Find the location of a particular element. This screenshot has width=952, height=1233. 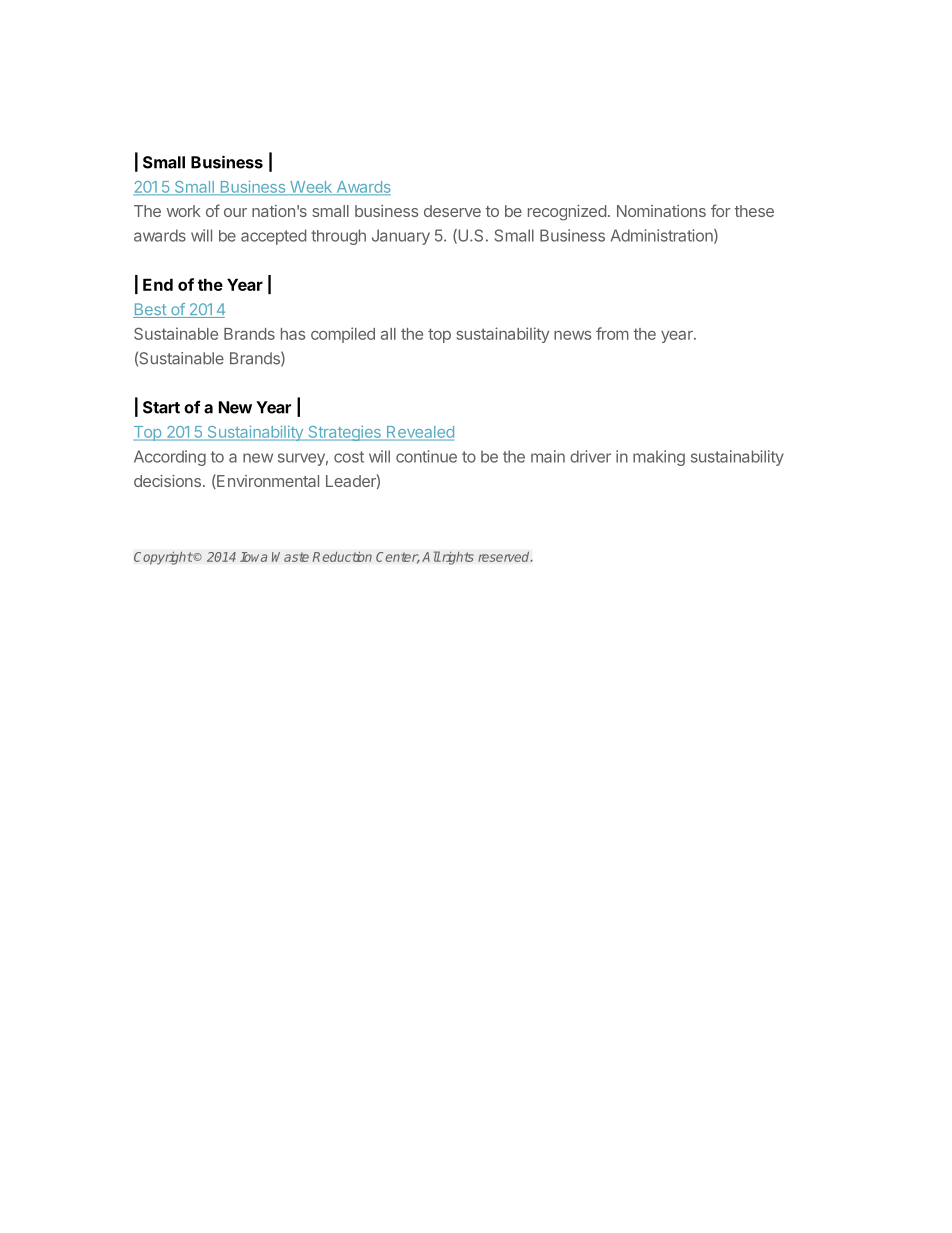

reserved is located at coordinates (505, 556).
